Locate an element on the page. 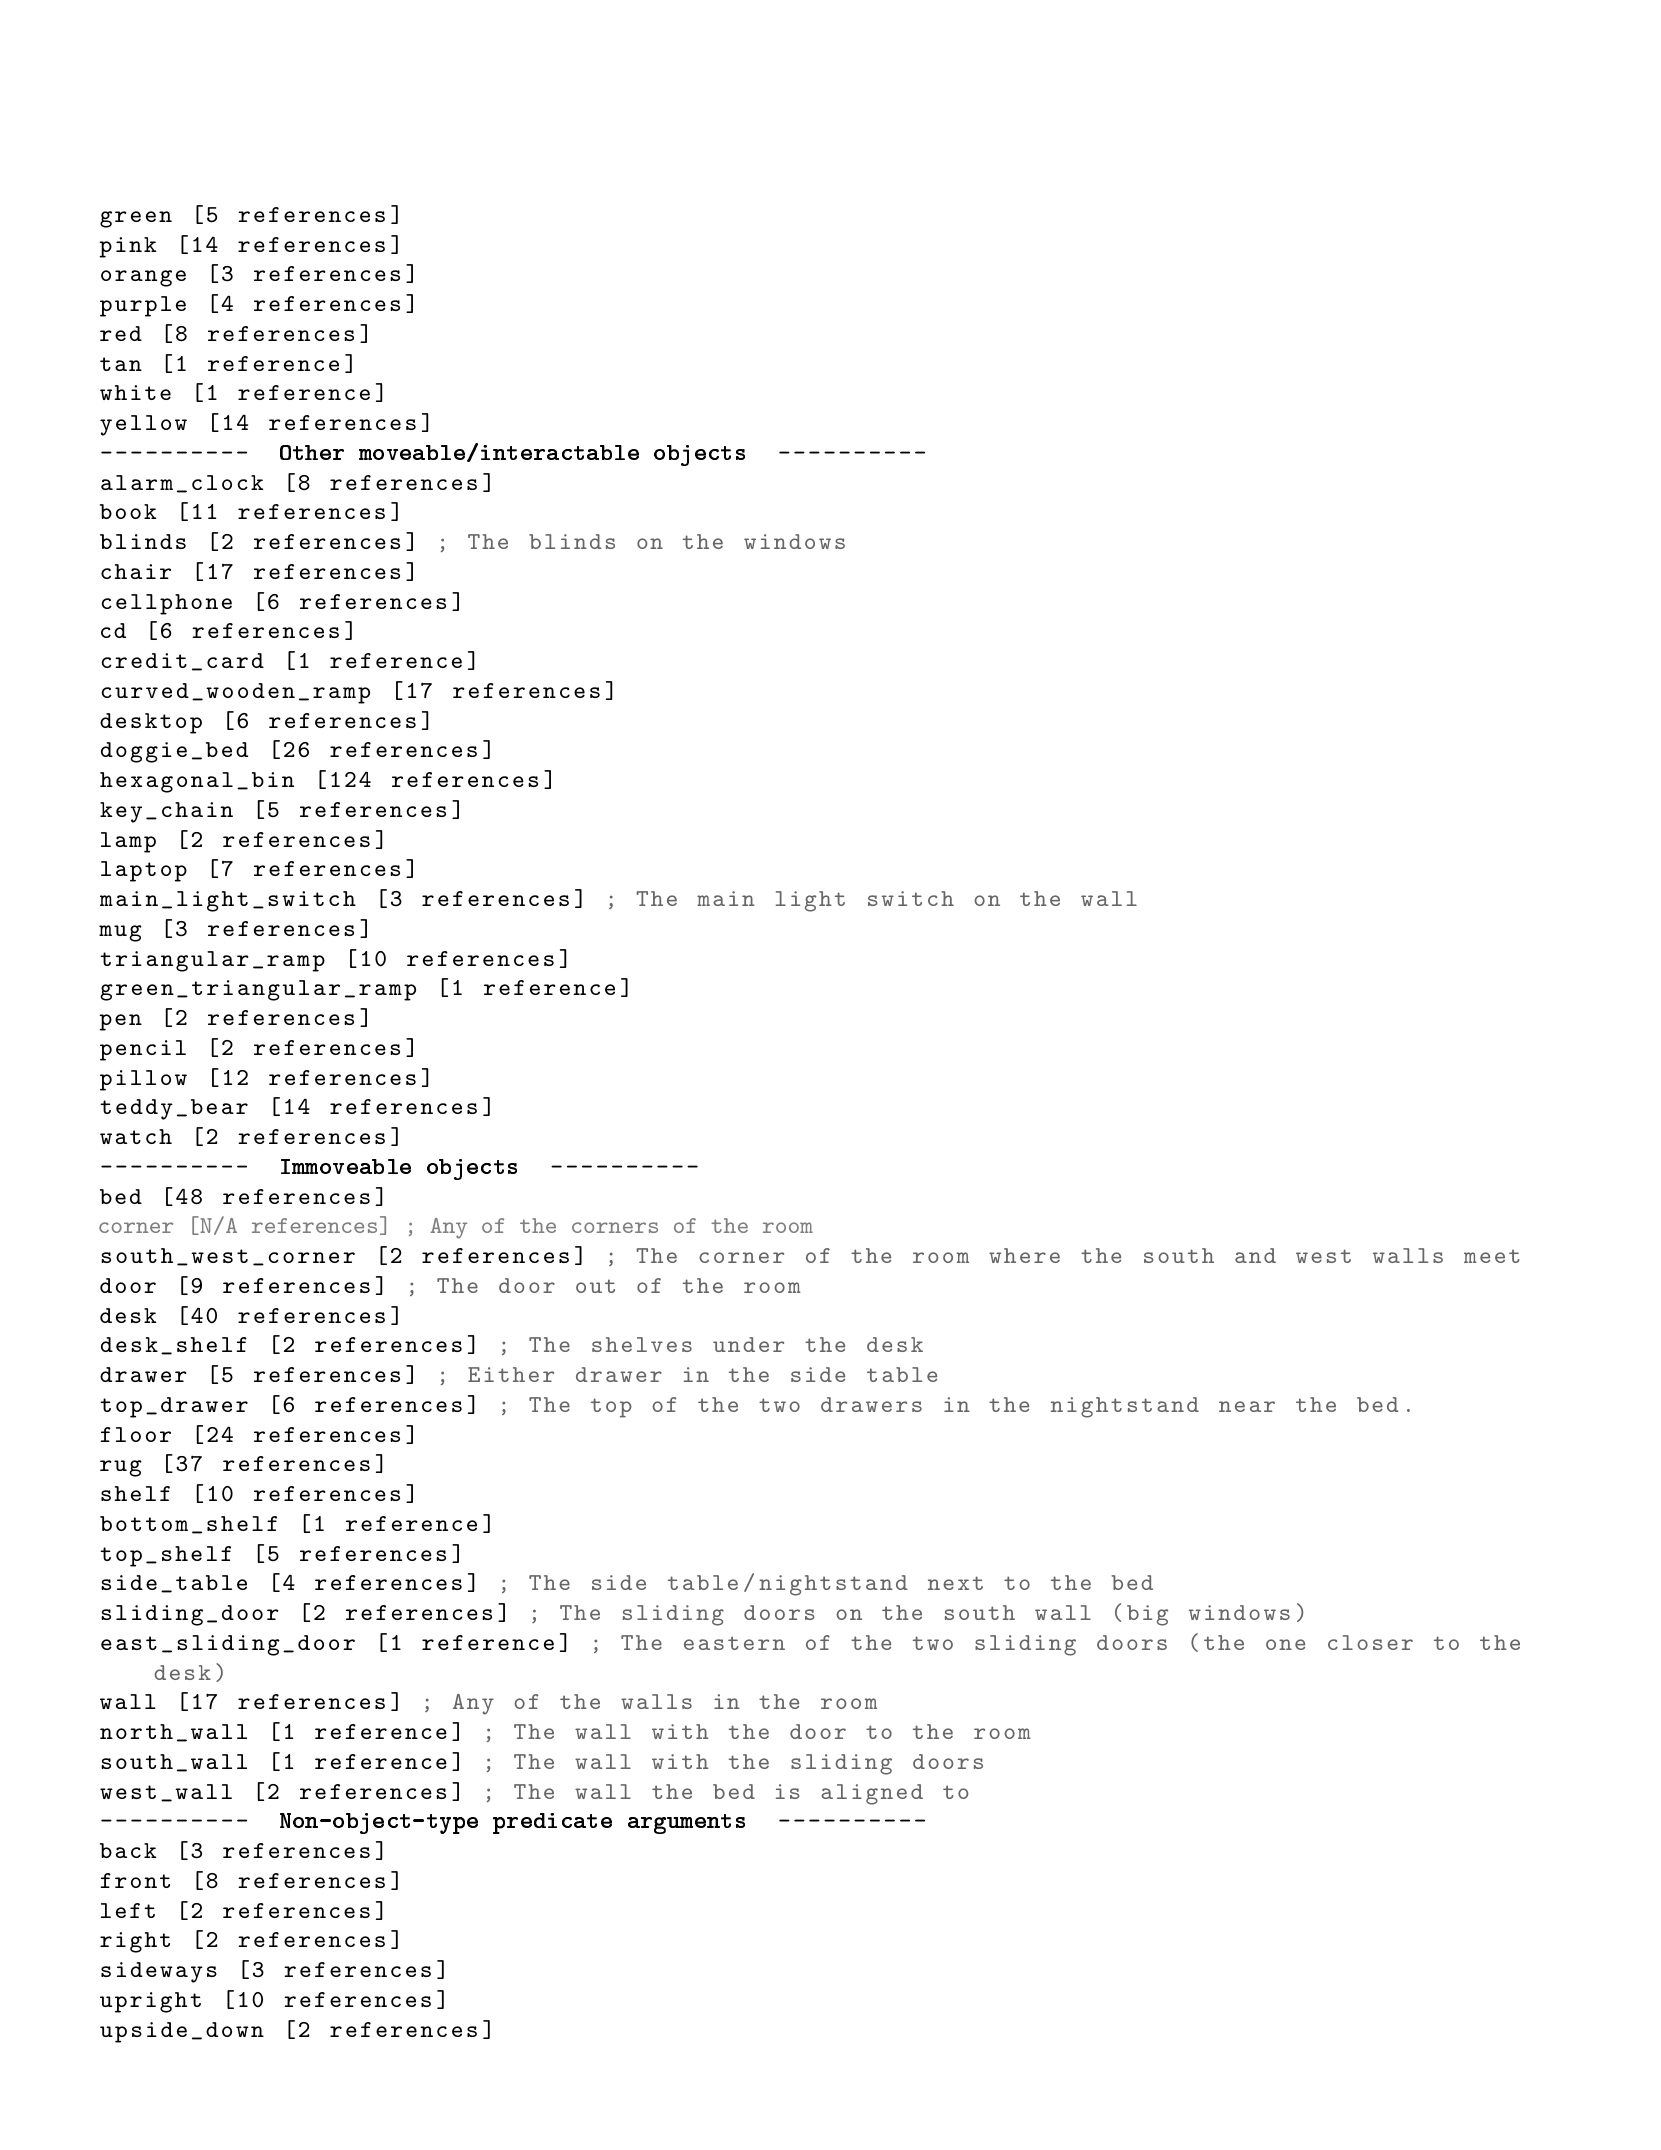 The width and height of the document is (1661, 2150). front is located at coordinates (135, 1880).
